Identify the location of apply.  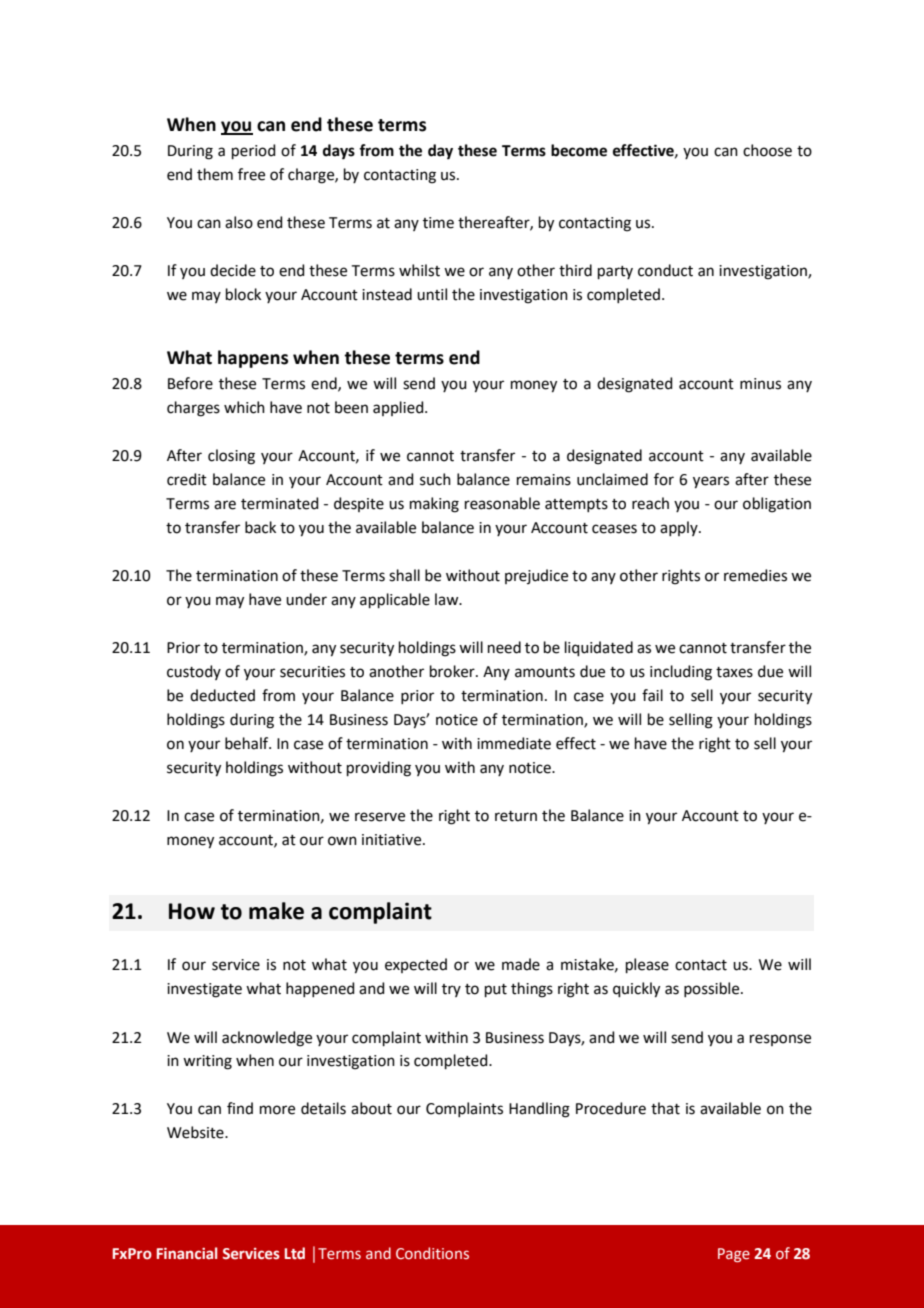
(680, 528).
